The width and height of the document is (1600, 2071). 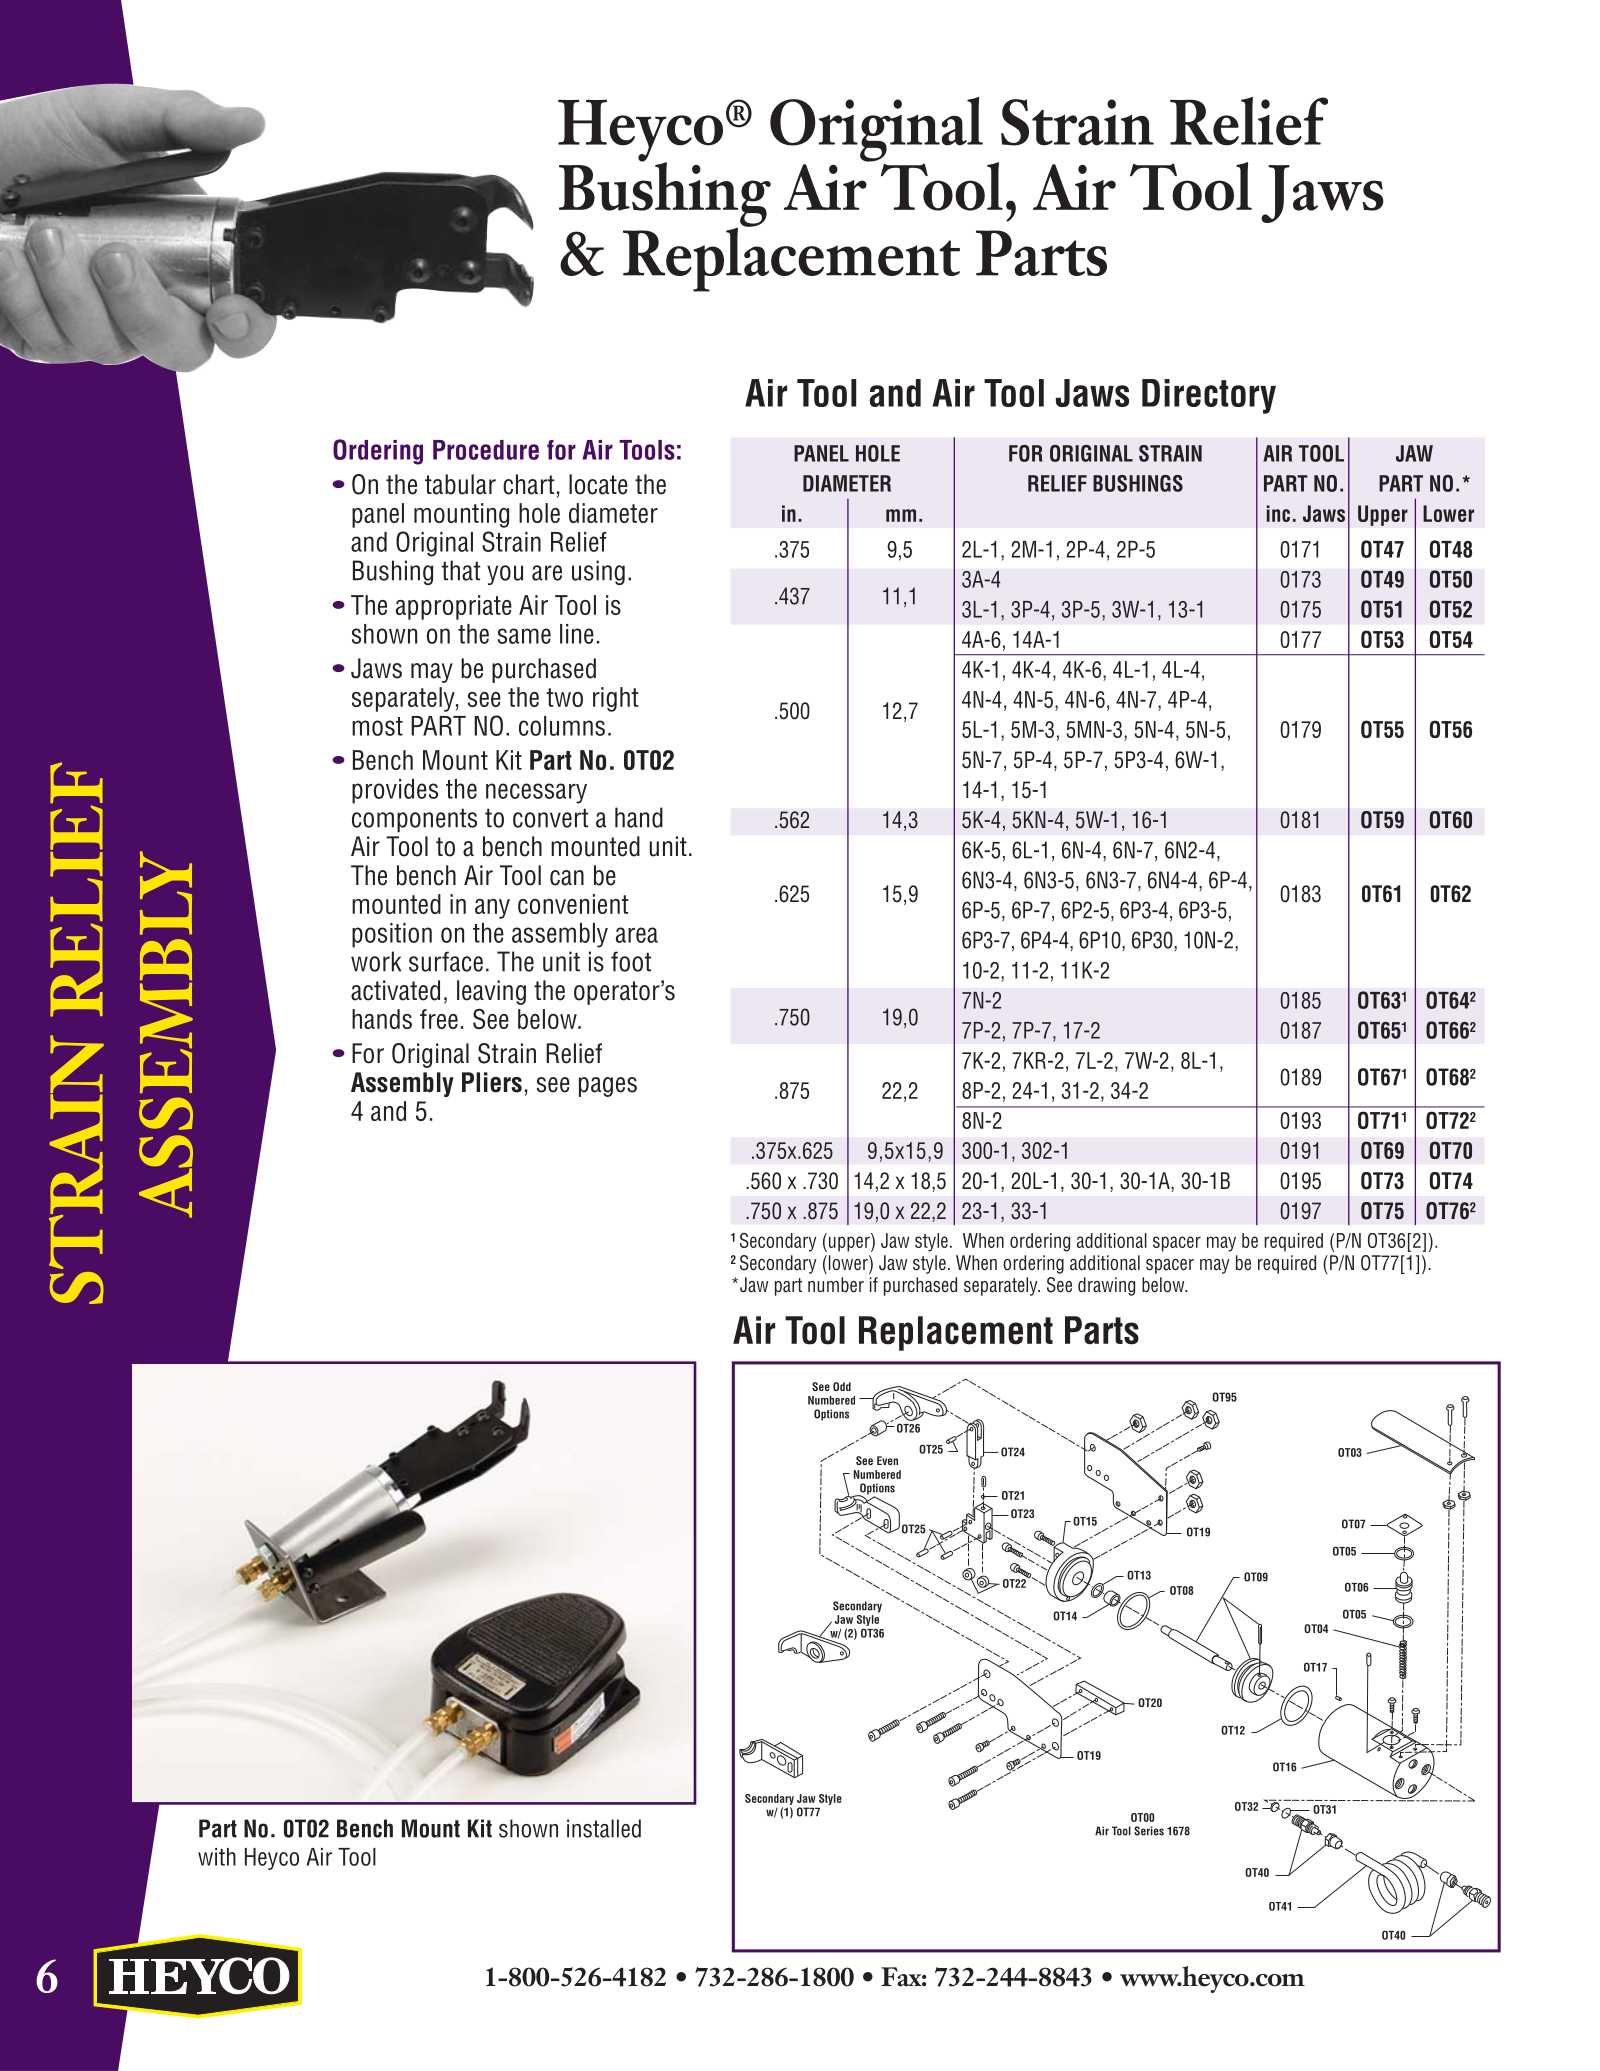 I want to click on with, so click(x=217, y=1857).
